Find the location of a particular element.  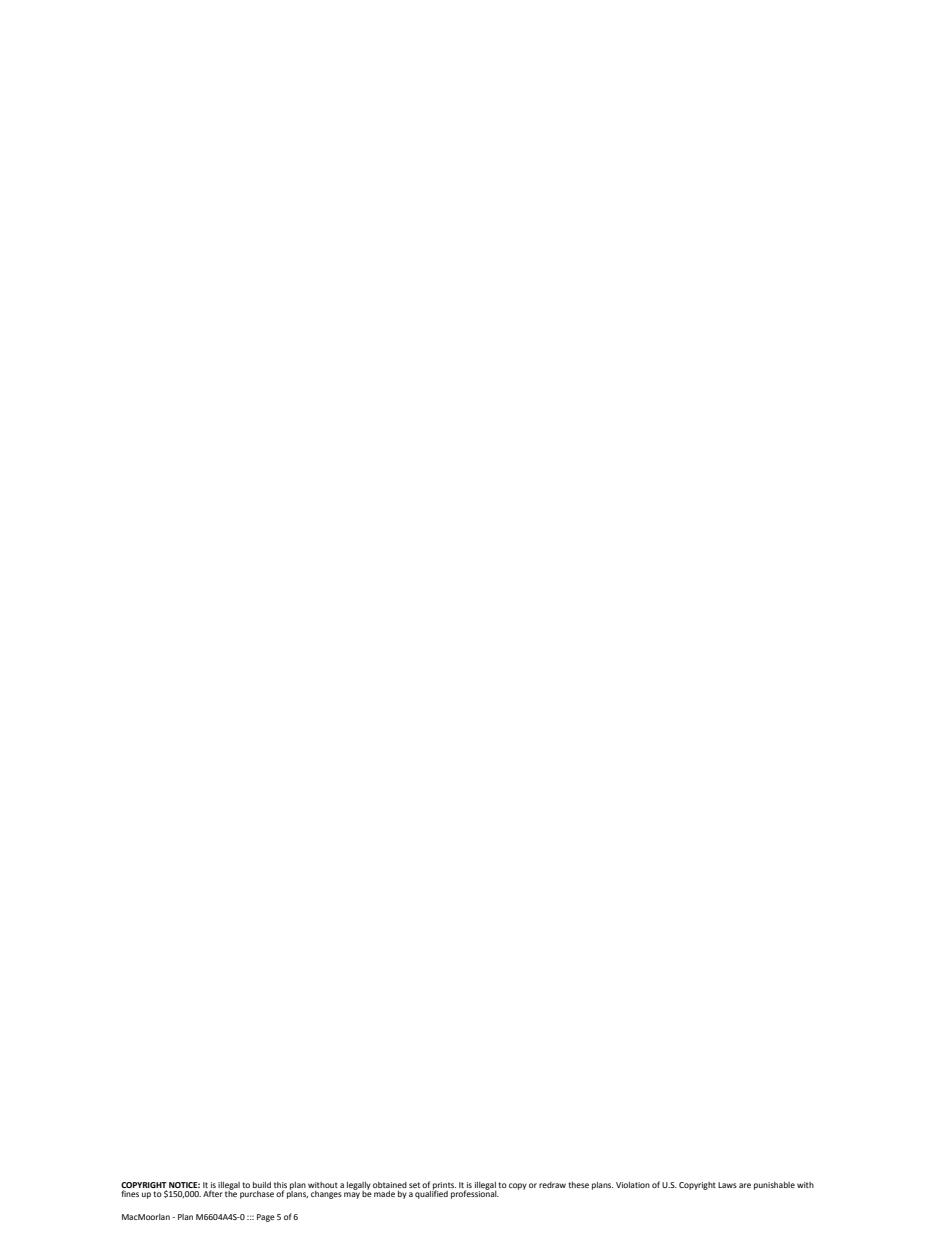

redraw is located at coordinates (552, 1185).
